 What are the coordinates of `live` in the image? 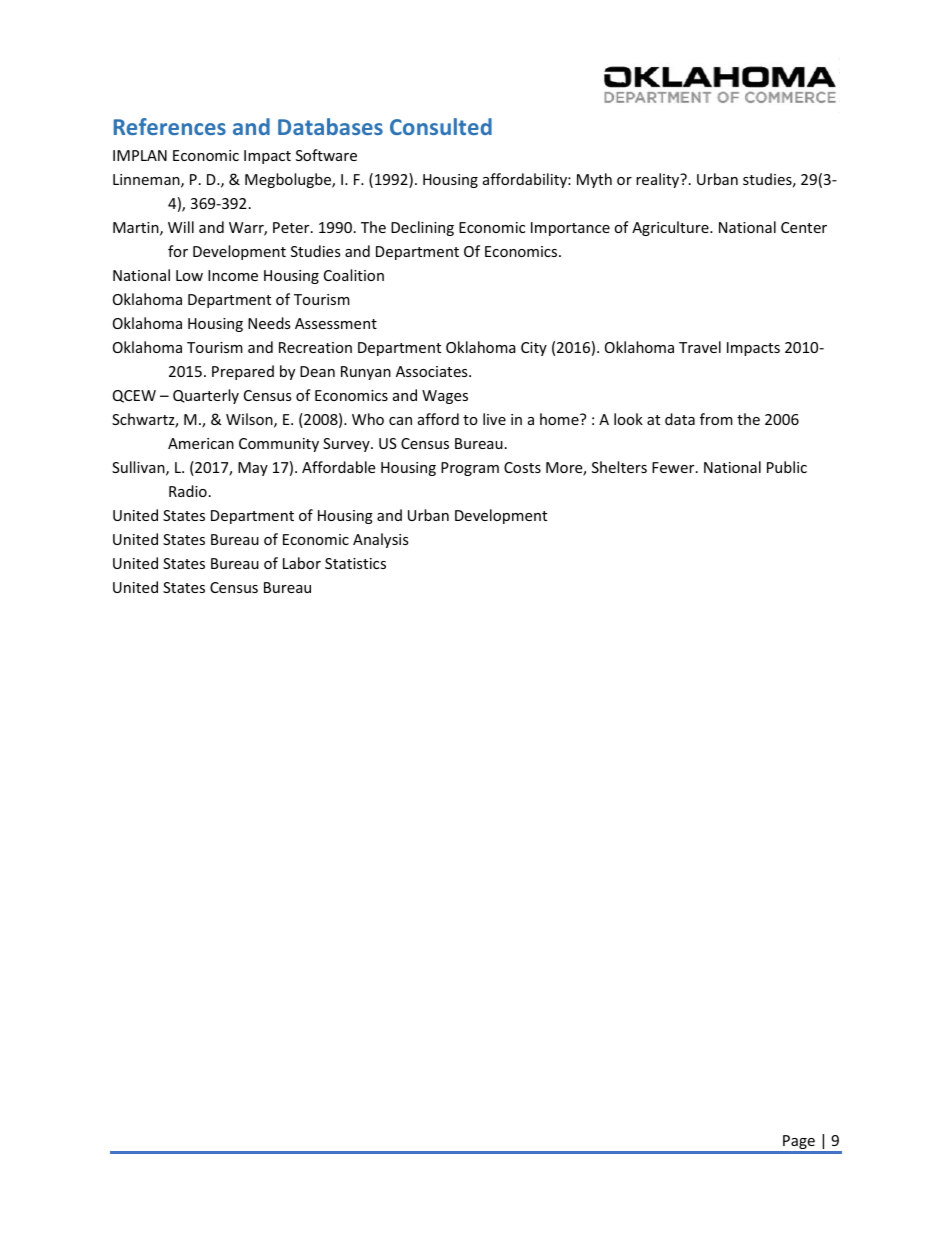 It's located at (494, 419).
